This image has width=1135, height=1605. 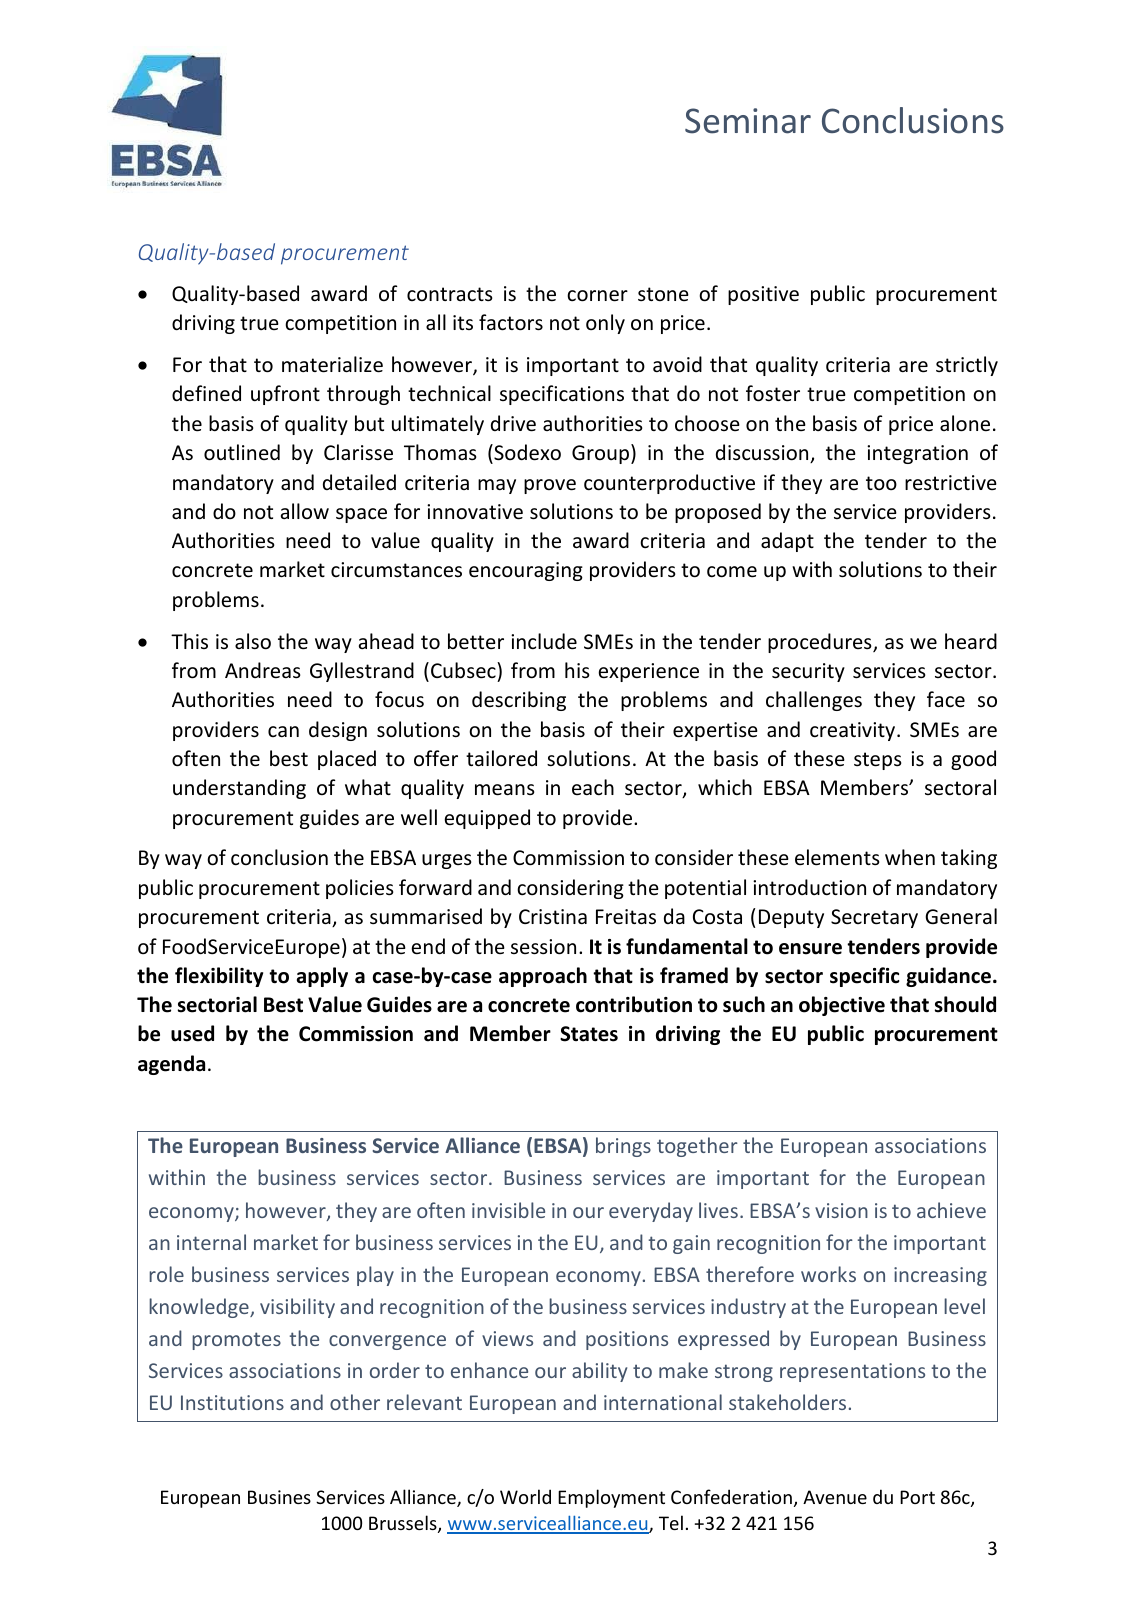 I want to click on understanding, so click(x=239, y=789).
